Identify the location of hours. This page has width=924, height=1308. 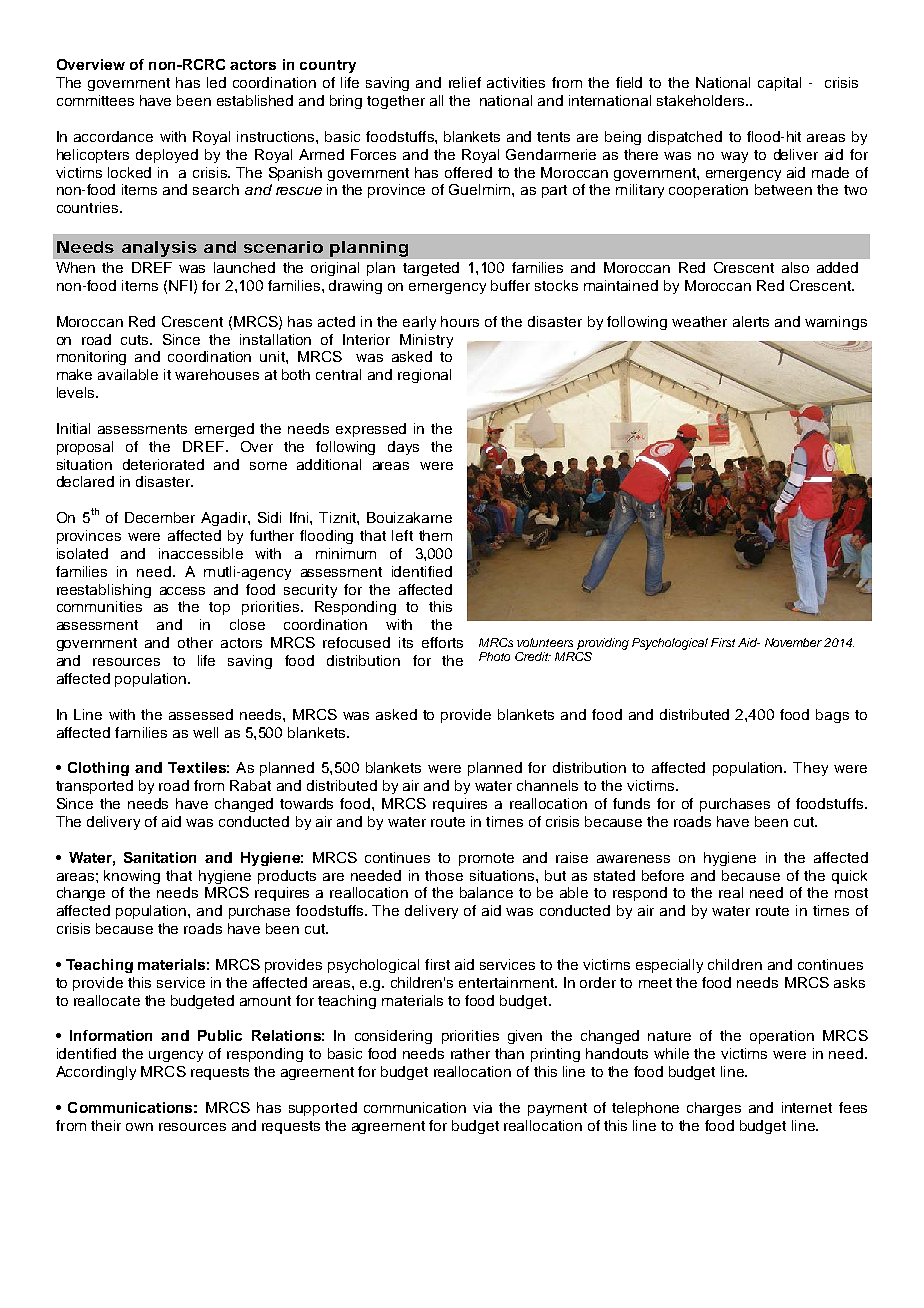
(460, 321).
